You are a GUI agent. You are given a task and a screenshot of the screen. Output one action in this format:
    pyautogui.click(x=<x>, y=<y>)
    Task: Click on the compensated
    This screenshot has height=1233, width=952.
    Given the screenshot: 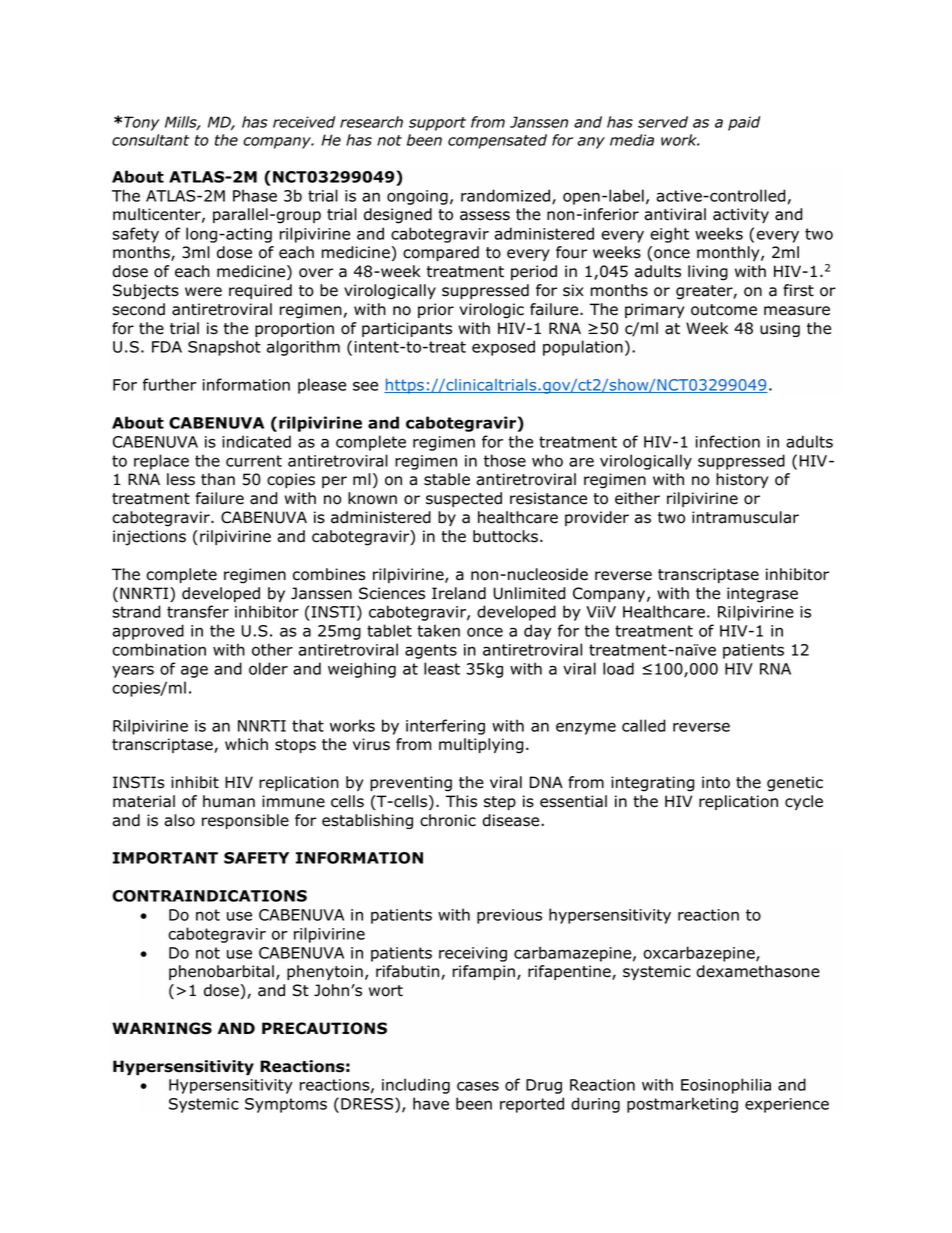 What is the action you would take?
    pyautogui.click(x=497, y=141)
